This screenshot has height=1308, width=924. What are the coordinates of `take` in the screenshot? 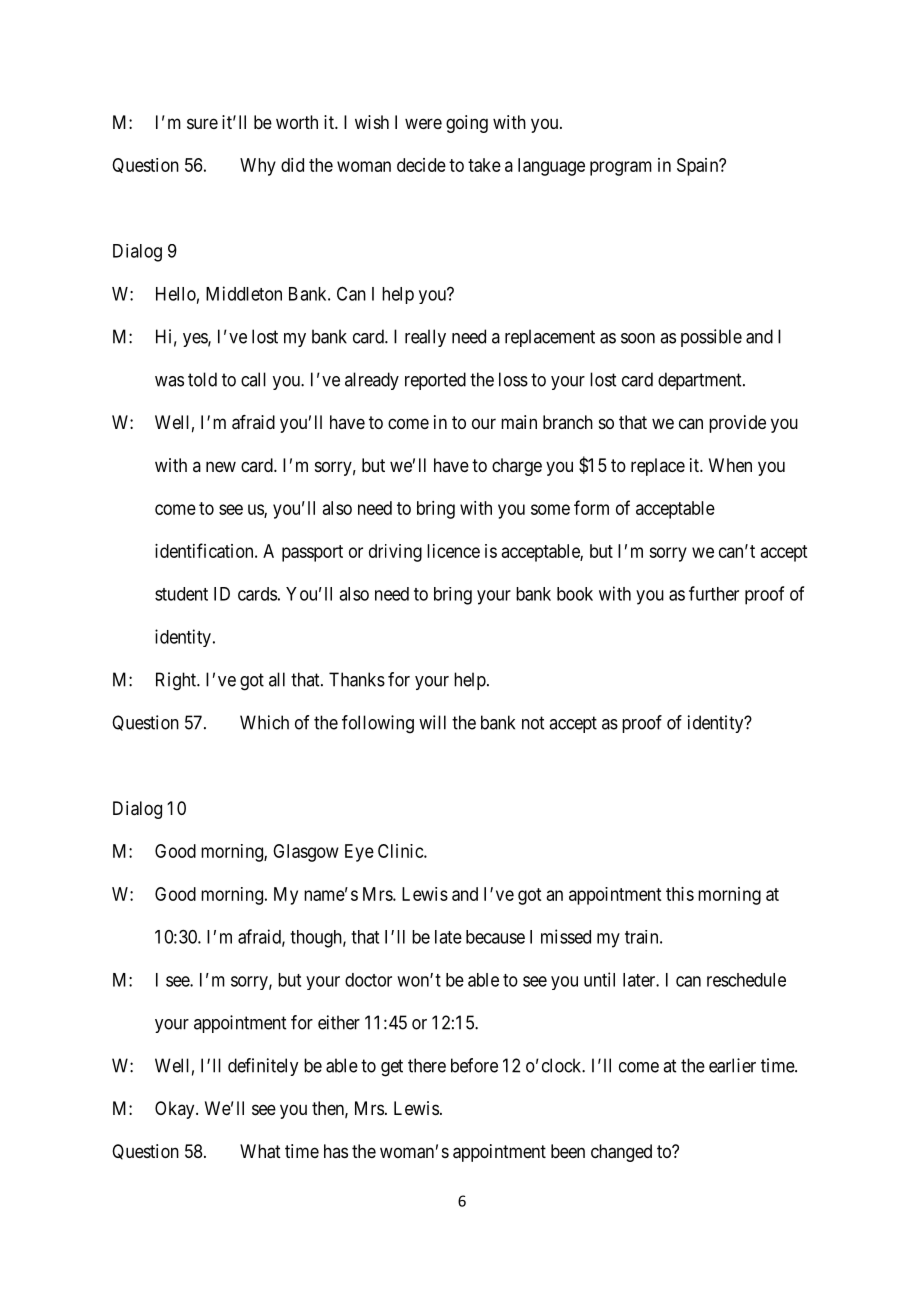 It's located at (484, 165).
